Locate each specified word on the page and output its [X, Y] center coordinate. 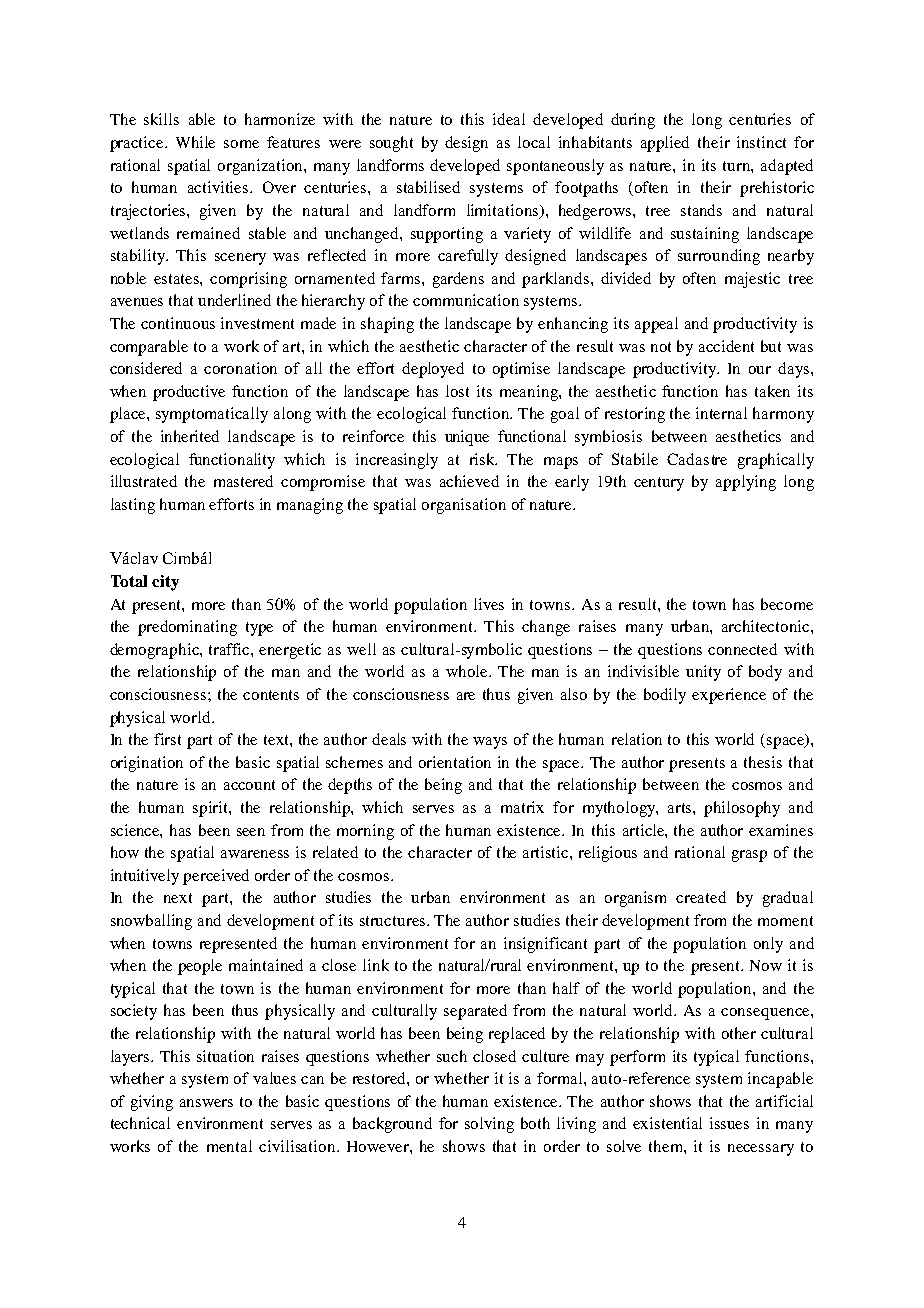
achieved [469, 481]
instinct [761, 142]
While [195, 142]
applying [746, 483]
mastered [243, 481]
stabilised [428, 187]
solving [489, 1125]
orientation [455, 762]
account [249, 785]
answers [206, 1103]
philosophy [742, 809]
